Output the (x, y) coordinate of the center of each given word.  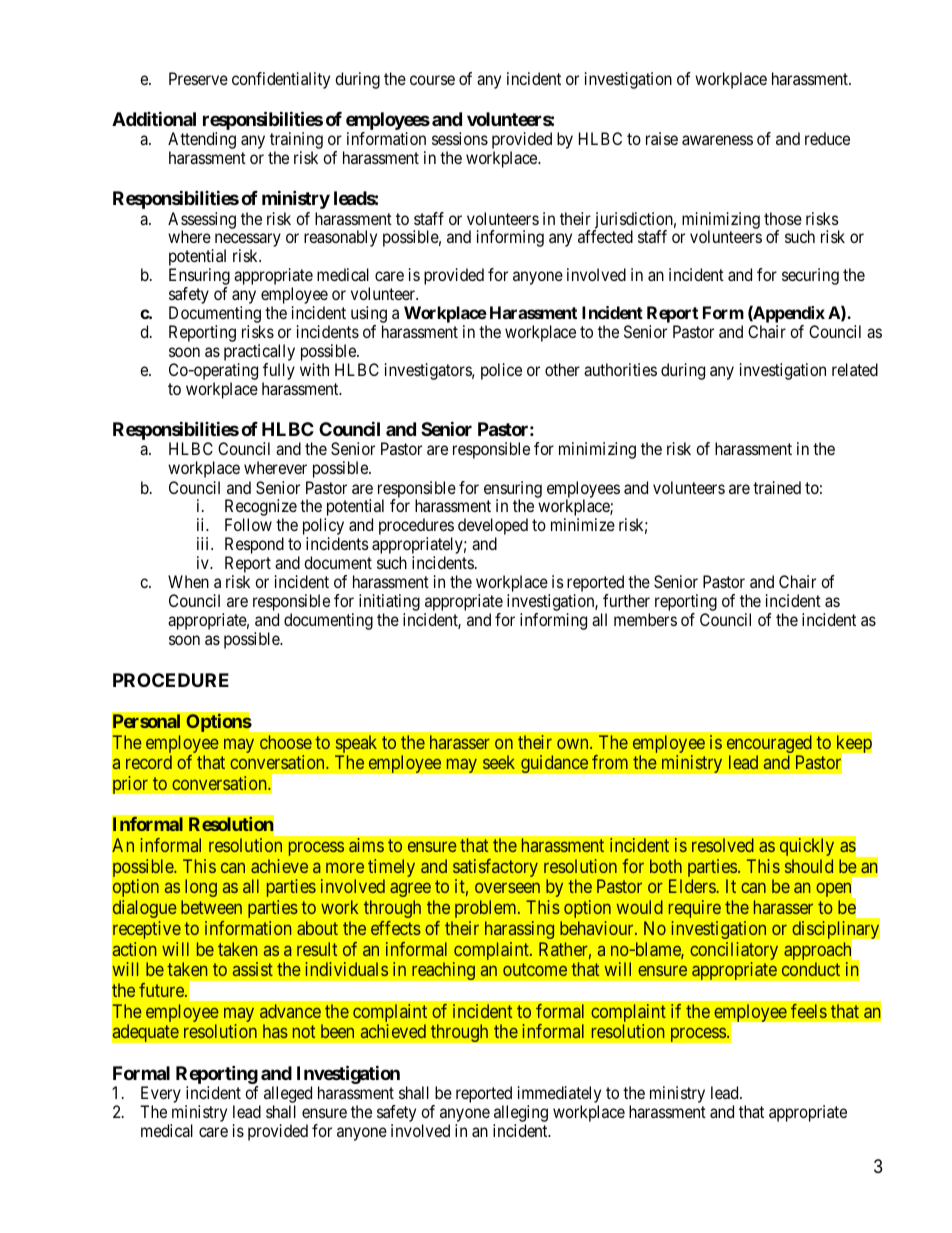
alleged (288, 1094)
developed (493, 528)
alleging (521, 1113)
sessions (460, 138)
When (188, 581)
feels (809, 1011)
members (645, 619)
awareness (717, 140)
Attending (202, 142)
